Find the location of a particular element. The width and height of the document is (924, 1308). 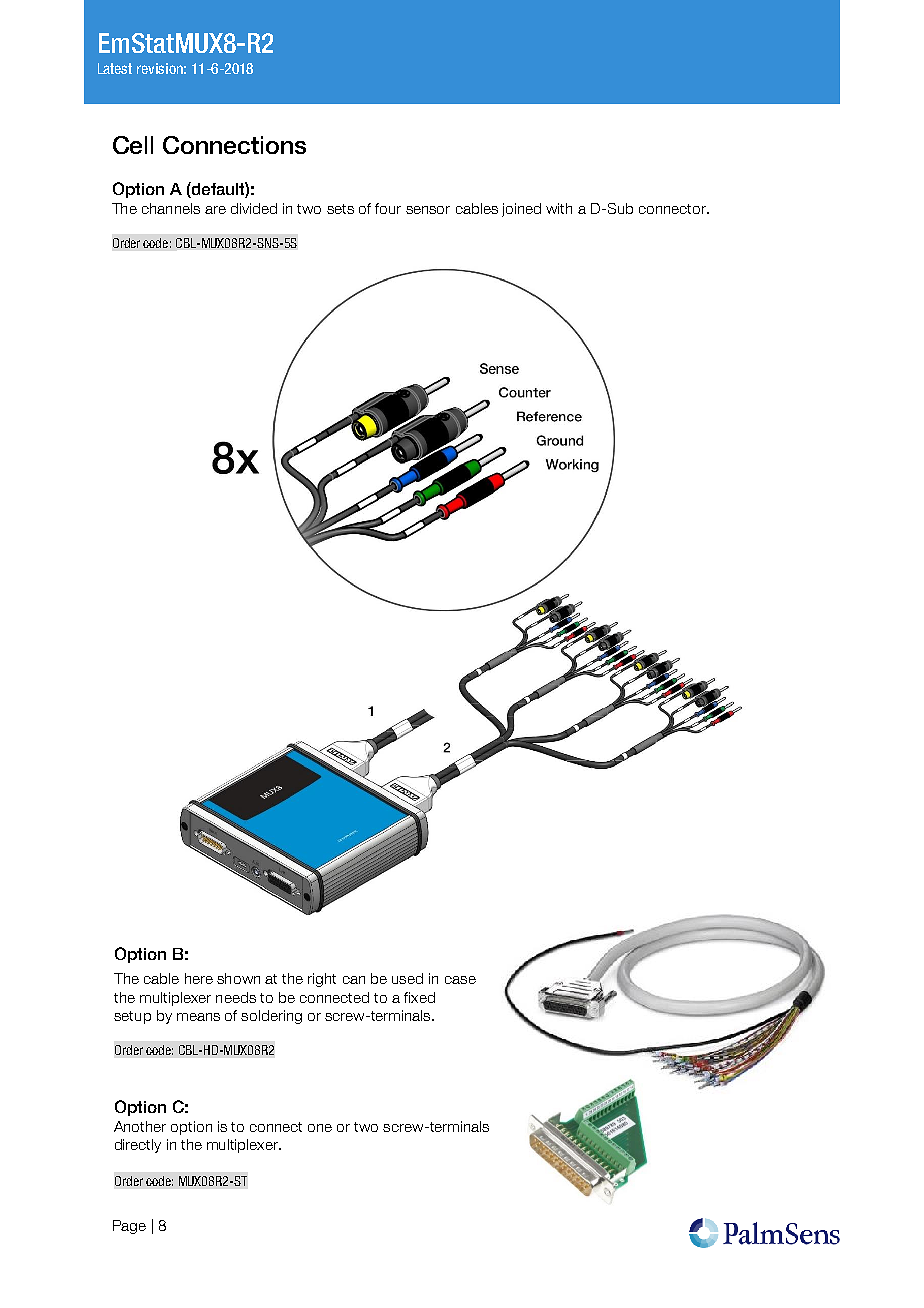

directly is located at coordinates (138, 1146).
